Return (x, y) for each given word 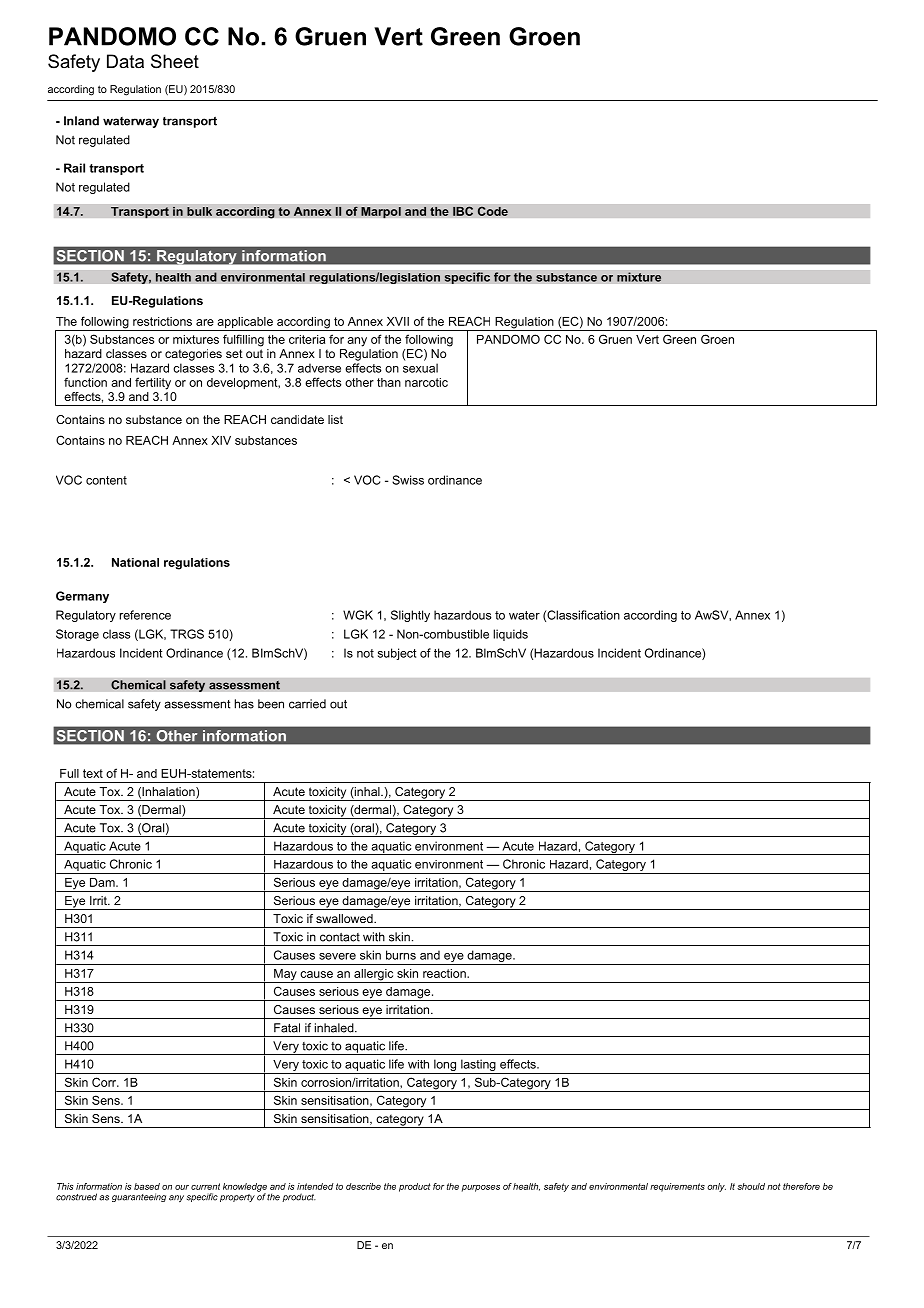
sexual (420, 368)
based (147, 1186)
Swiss (408, 480)
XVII (398, 321)
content (106, 480)
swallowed (345, 918)
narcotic (426, 382)
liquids (510, 635)
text (93, 773)
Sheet (175, 61)
